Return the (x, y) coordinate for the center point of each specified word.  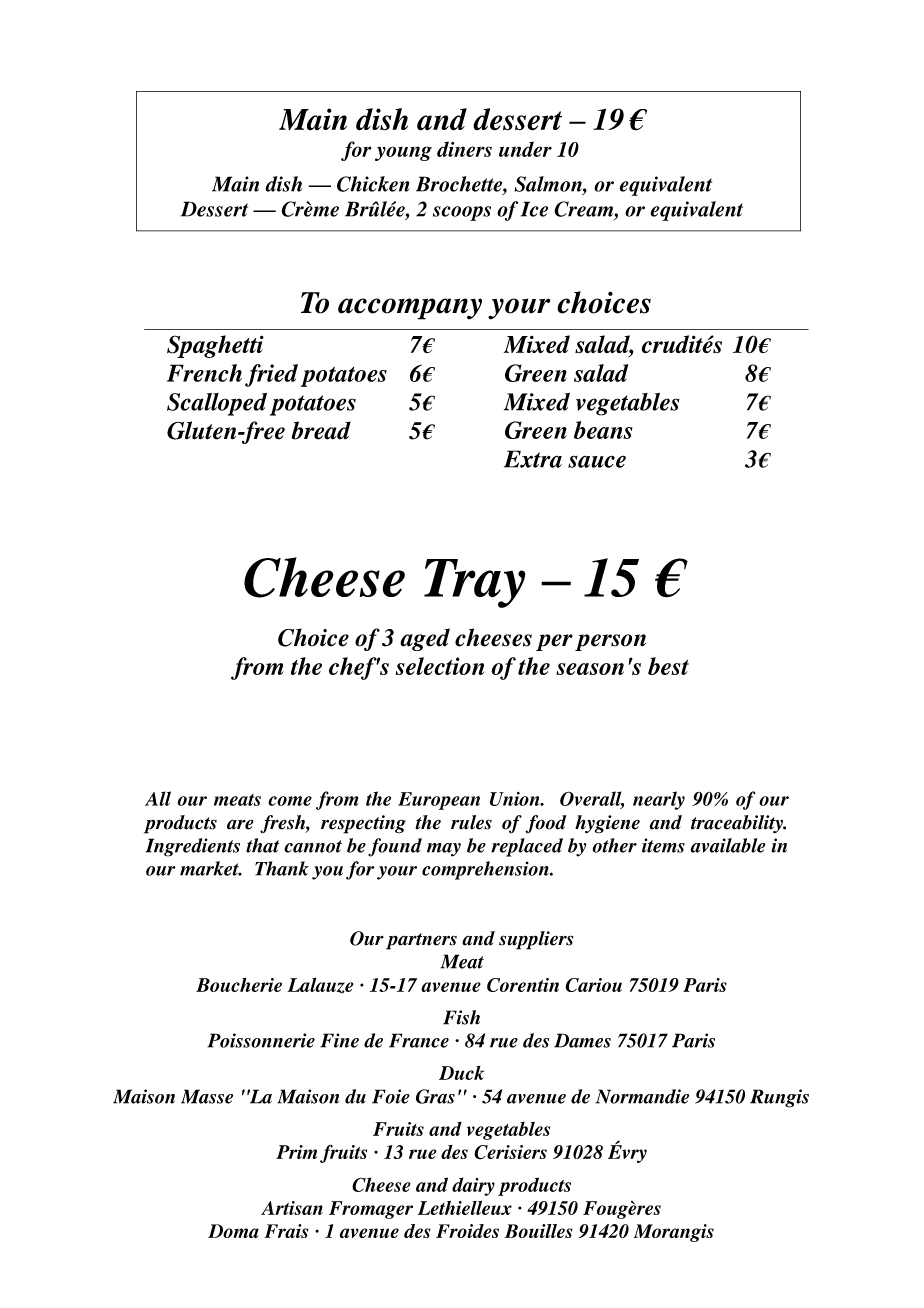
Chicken (373, 184)
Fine (339, 1040)
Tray (475, 583)
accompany (410, 309)
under (525, 149)
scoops (462, 213)
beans (603, 430)
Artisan (292, 1208)
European (439, 801)
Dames (582, 1040)
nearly (659, 800)
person (610, 642)
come (290, 801)
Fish (461, 1017)
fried (271, 375)
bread (321, 430)
